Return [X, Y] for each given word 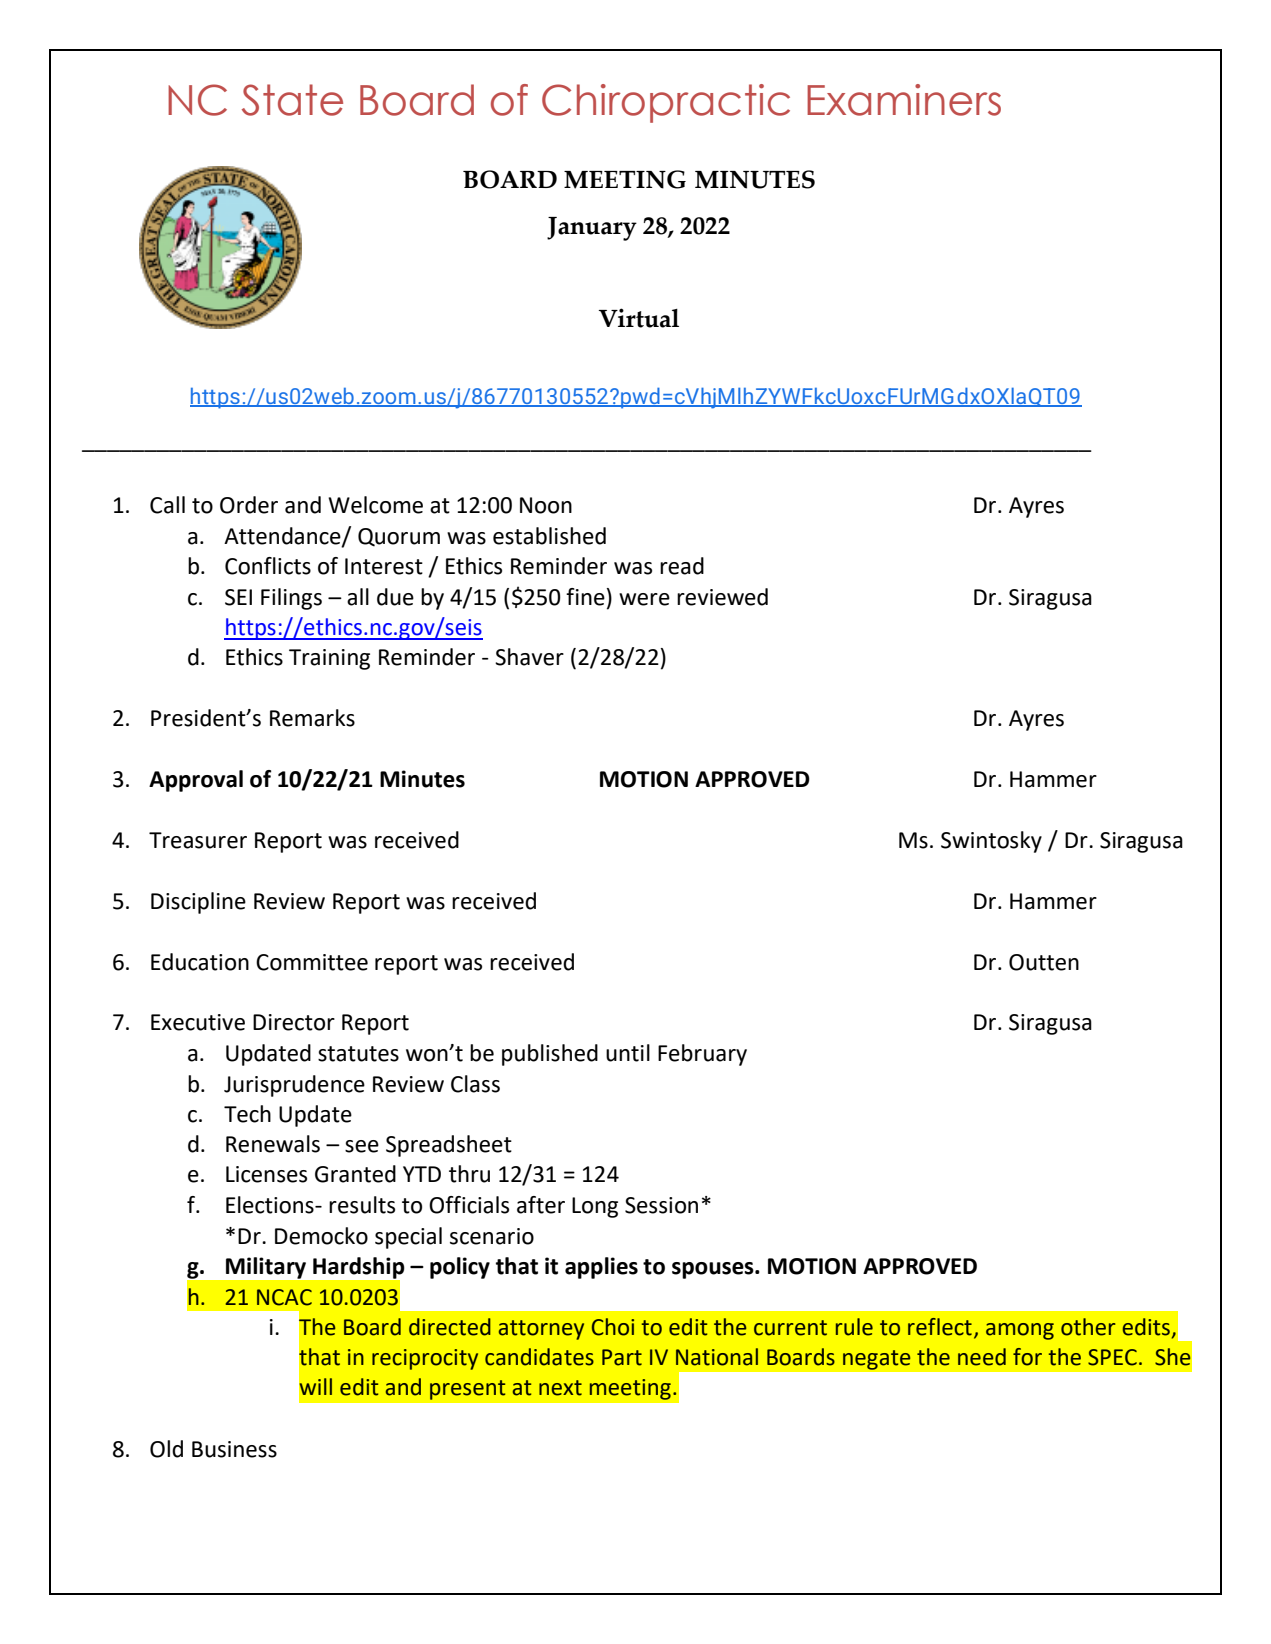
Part [622, 1357]
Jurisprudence [294, 1086]
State [292, 100]
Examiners [904, 100]
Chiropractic [666, 103]
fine [585, 597]
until [628, 1053]
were [644, 599]
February [702, 1055]
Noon [546, 505]
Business [234, 1449]
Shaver [529, 657]
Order [249, 505]
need [982, 1357]
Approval [196, 781]
